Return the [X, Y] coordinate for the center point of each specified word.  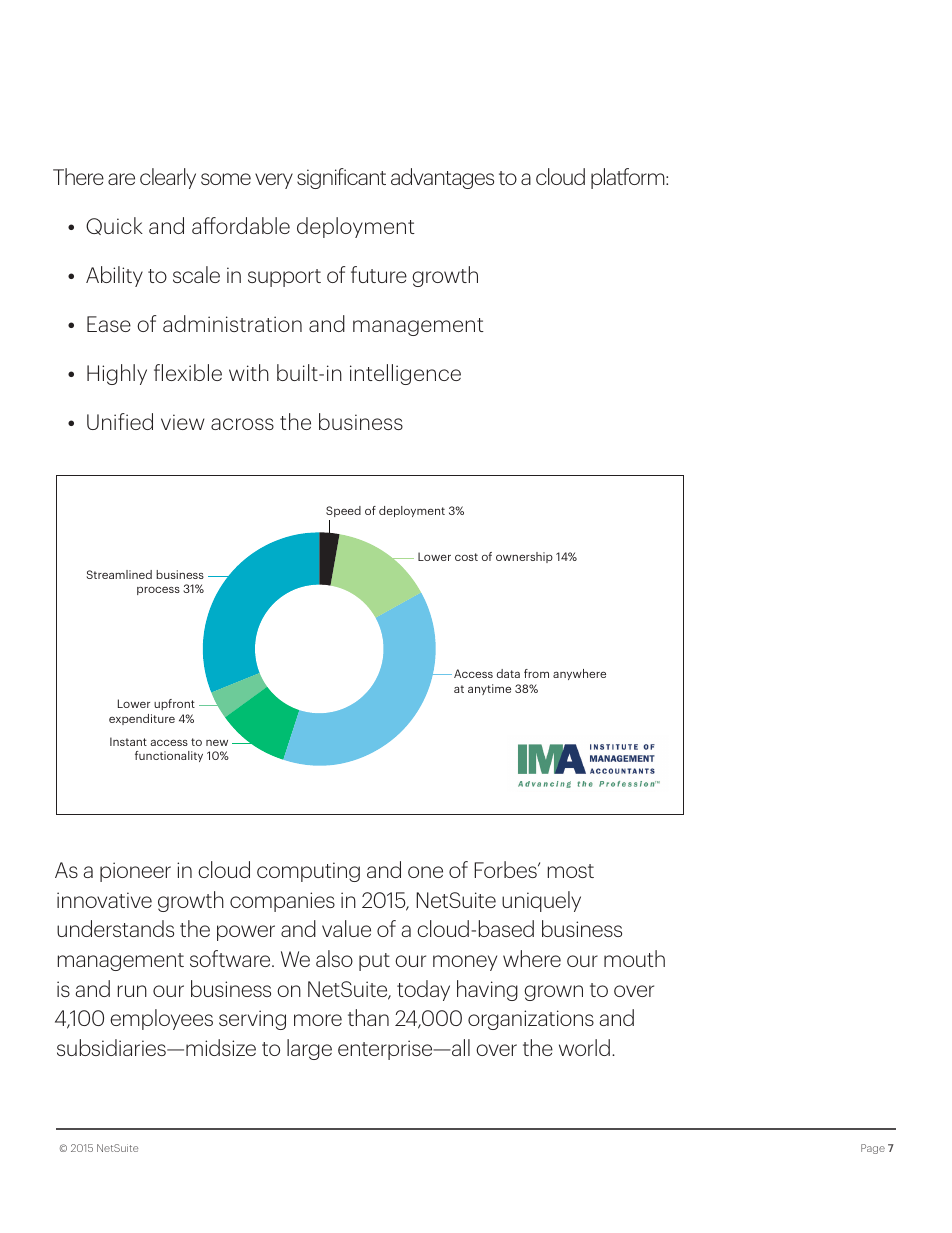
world [584, 1047]
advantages [442, 178]
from [536, 673]
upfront [174, 704]
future [379, 274]
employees [161, 1019]
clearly [168, 178]
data [508, 673]
